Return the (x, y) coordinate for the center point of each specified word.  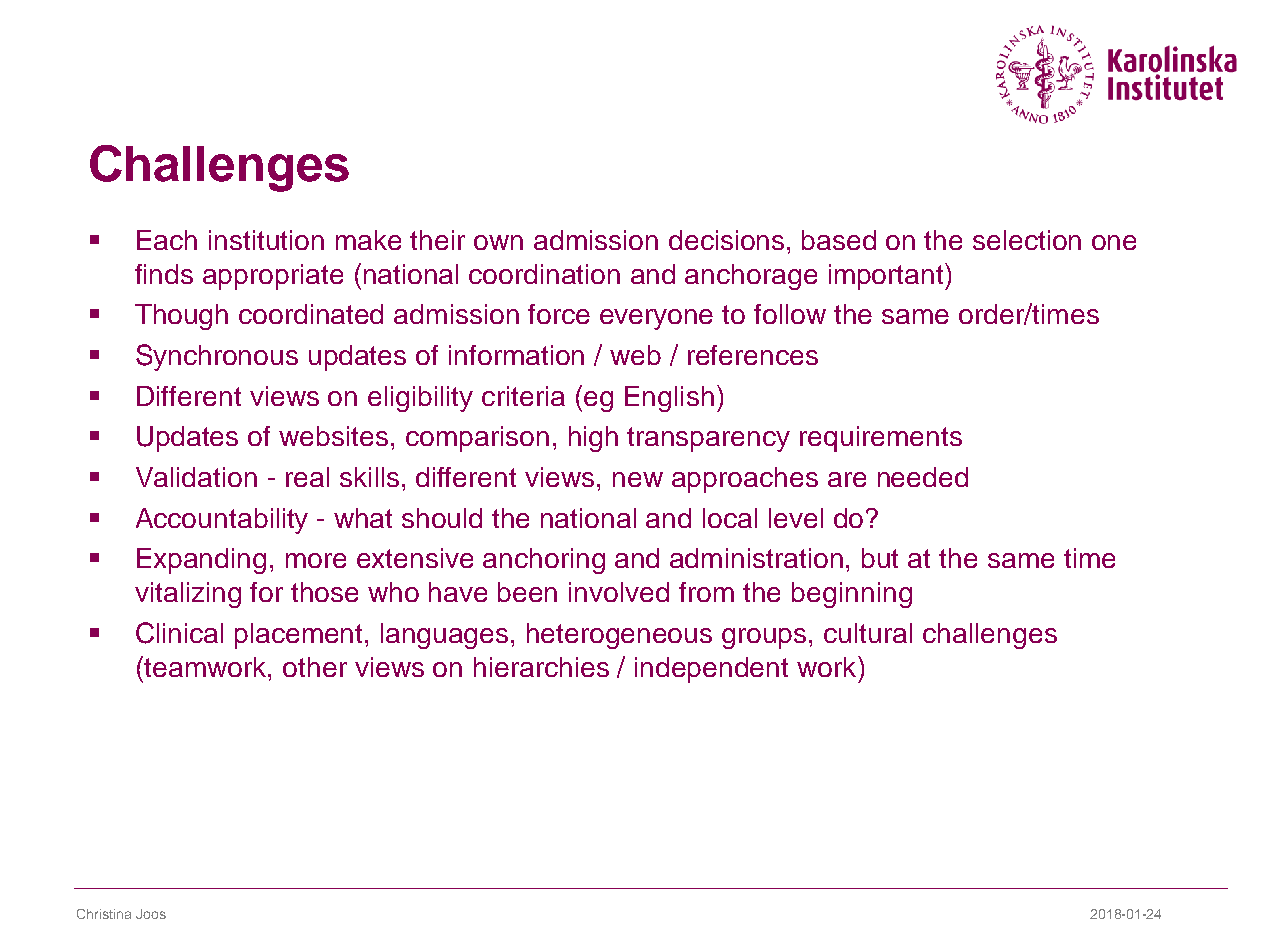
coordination (544, 274)
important (887, 276)
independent (711, 670)
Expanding (201, 561)
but (880, 558)
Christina (104, 914)
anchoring (544, 561)
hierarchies (541, 667)
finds (164, 274)
